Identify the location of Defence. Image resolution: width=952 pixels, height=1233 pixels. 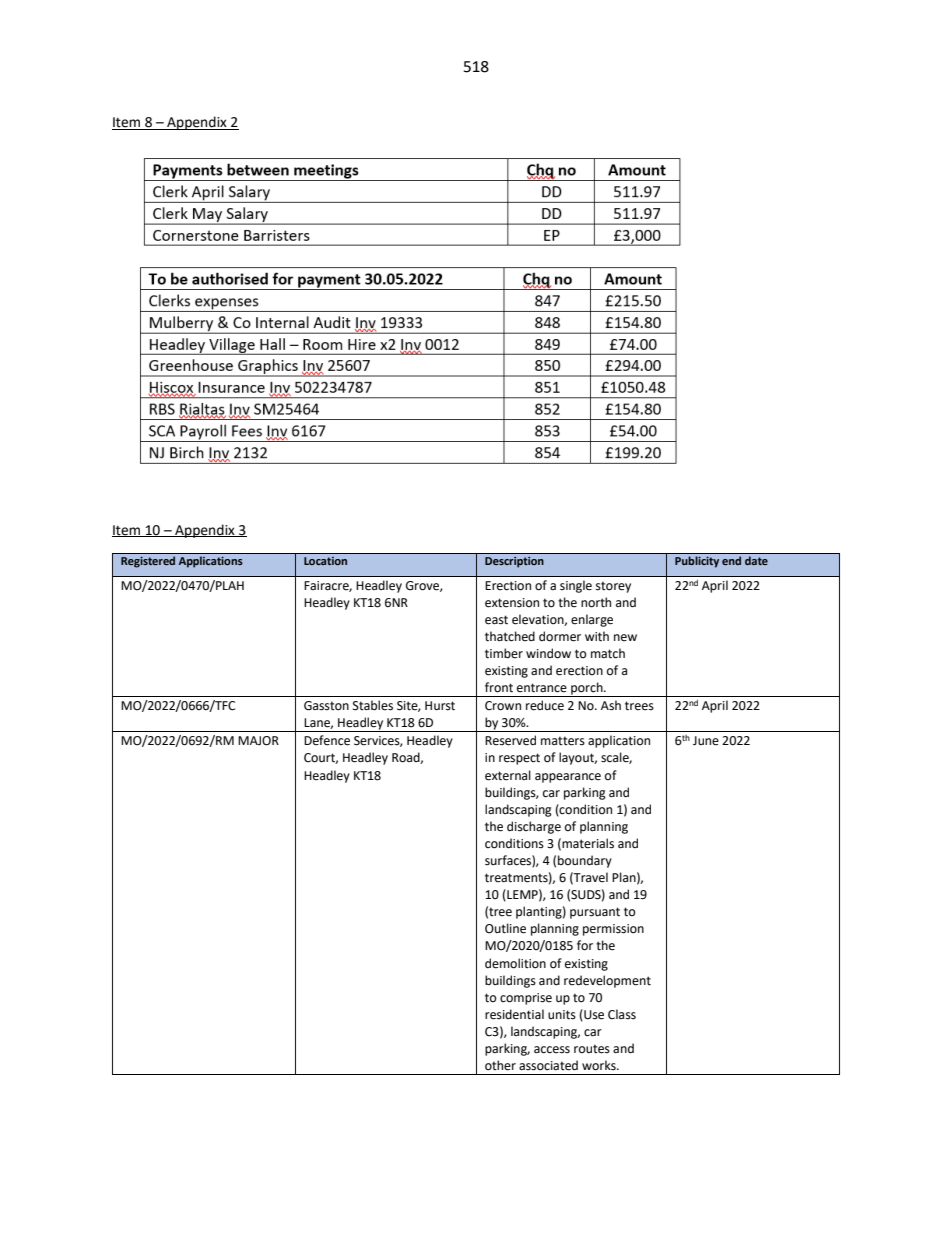
(327, 740).
